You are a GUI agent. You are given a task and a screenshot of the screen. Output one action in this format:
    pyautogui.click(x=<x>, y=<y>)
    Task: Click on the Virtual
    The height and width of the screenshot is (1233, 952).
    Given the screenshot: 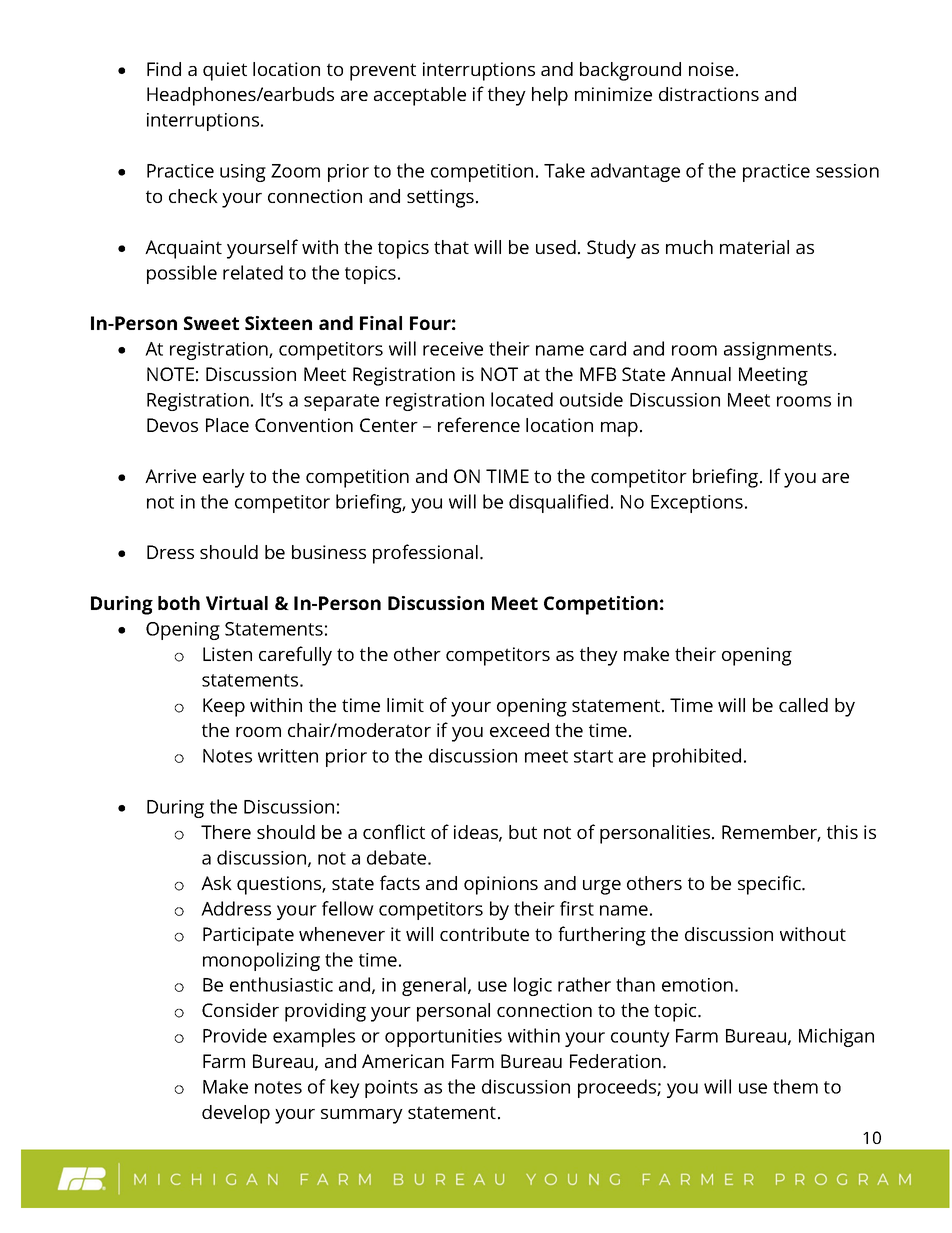 What is the action you would take?
    pyautogui.click(x=237, y=603)
